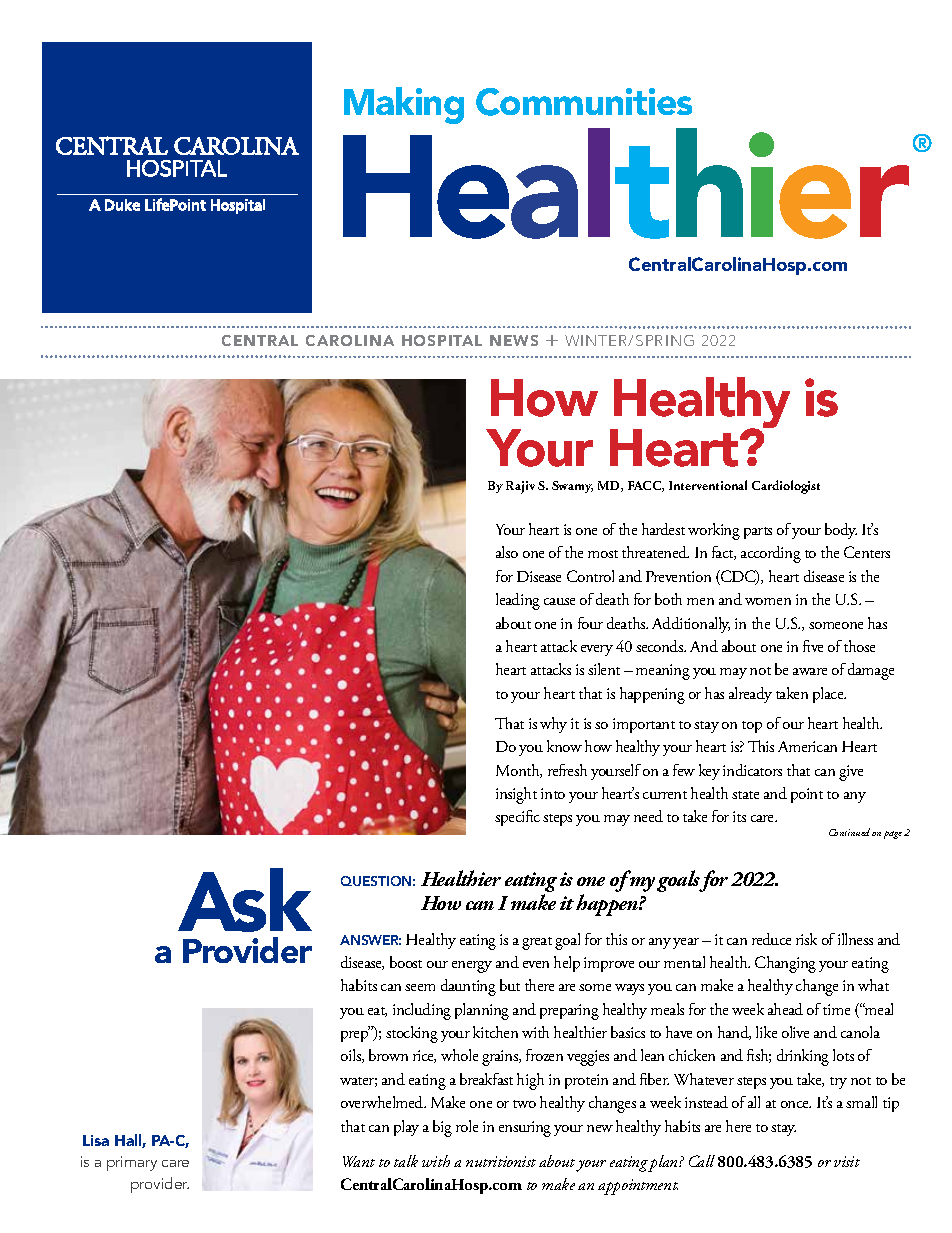  What do you see at coordinates (796, 1104) in the page?
I see `once` at bounding box center [796, 1104].
